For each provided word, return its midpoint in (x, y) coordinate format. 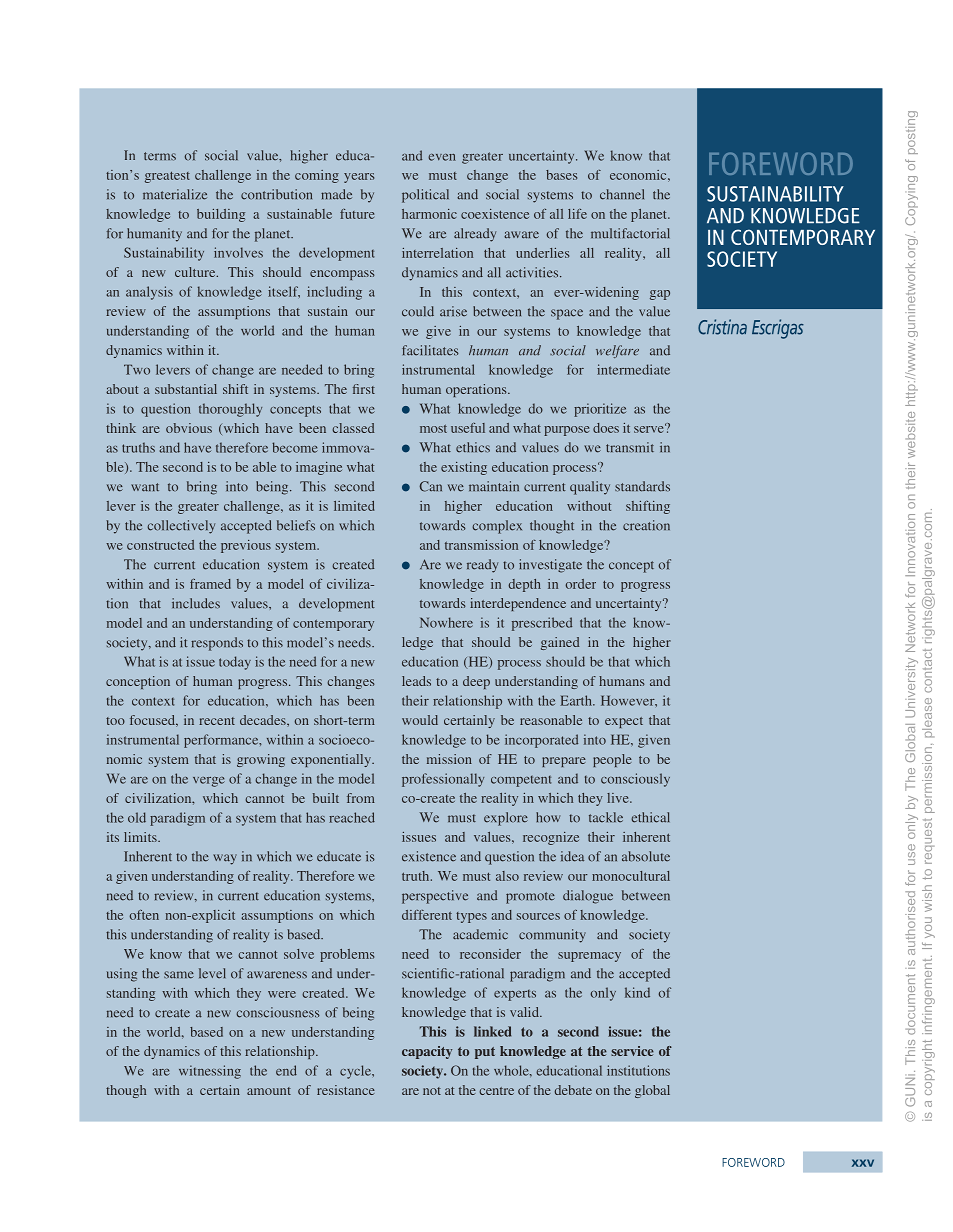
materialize (175, 194)
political (425, 196)
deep (476, 682)
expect (624, 722)
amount (269, 1091)
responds (217, 644)
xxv (863, 1163)
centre (496, 1091)
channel (622, 194)
